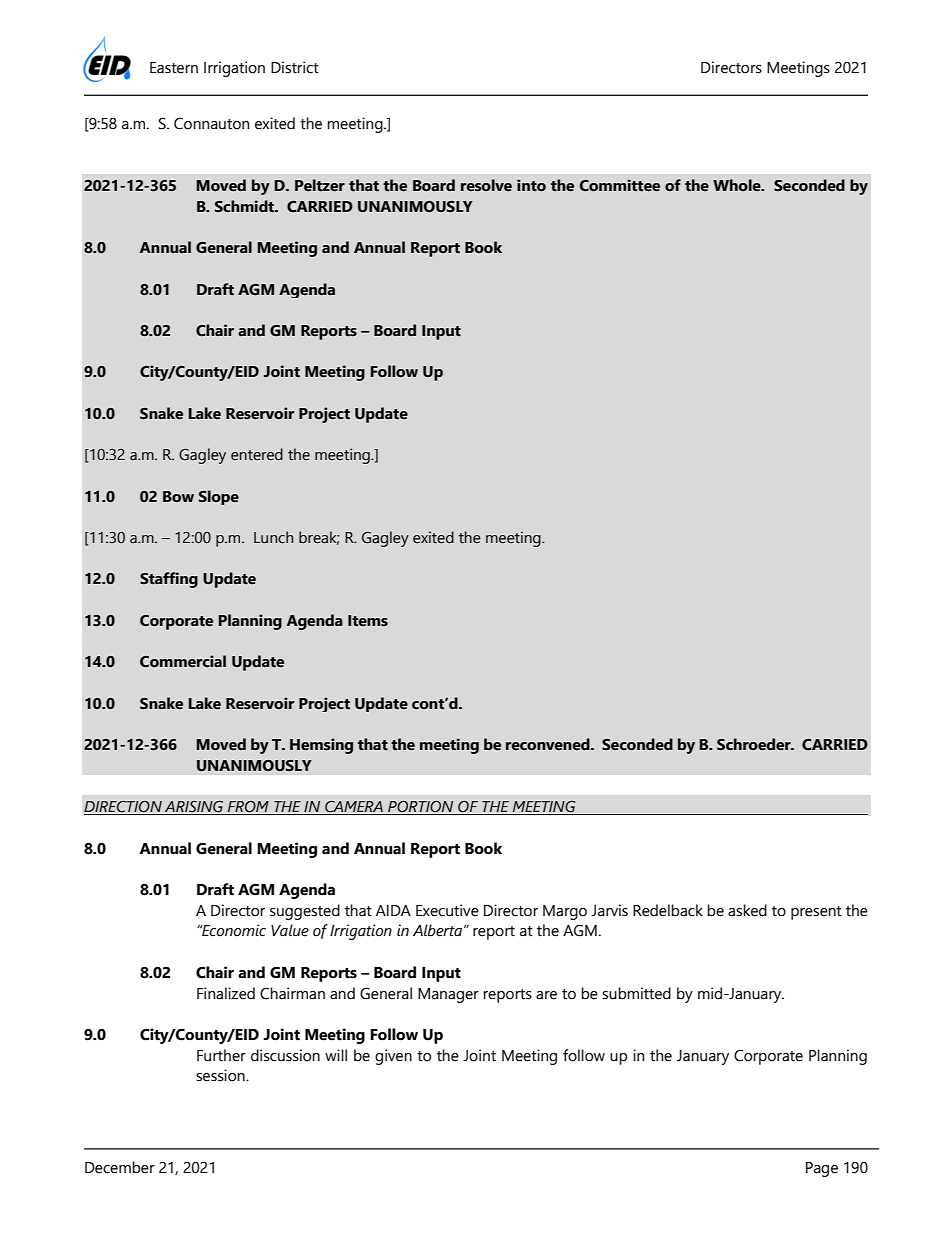 The image size is (952, 1233). Describe the element at coordinates (183, 661) in the screenshot. I see `Commercial` at that location.
